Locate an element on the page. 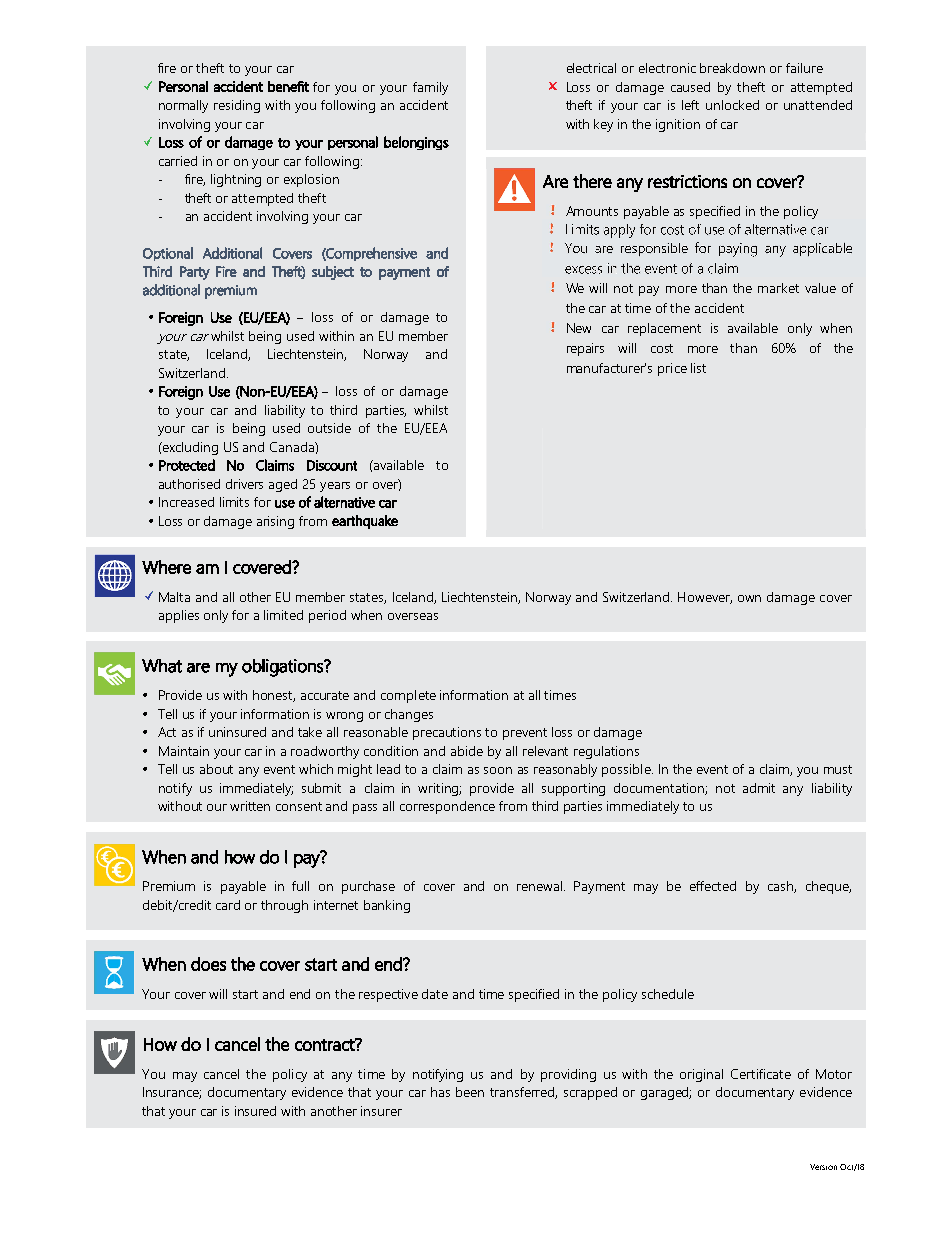  list is located at coordinates (698, 368).
